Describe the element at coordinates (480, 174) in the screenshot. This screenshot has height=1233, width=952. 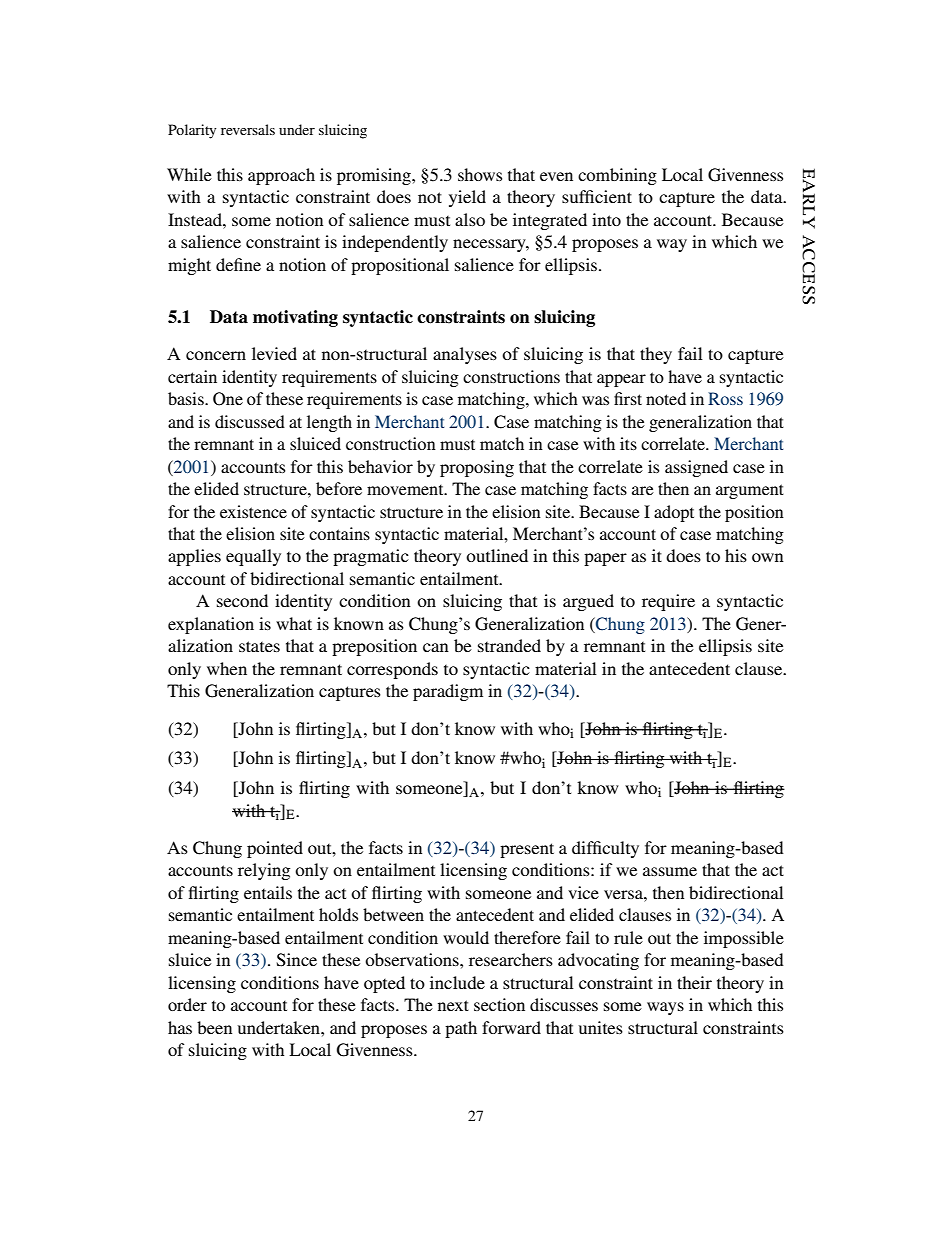
I see `shows` at that location.
